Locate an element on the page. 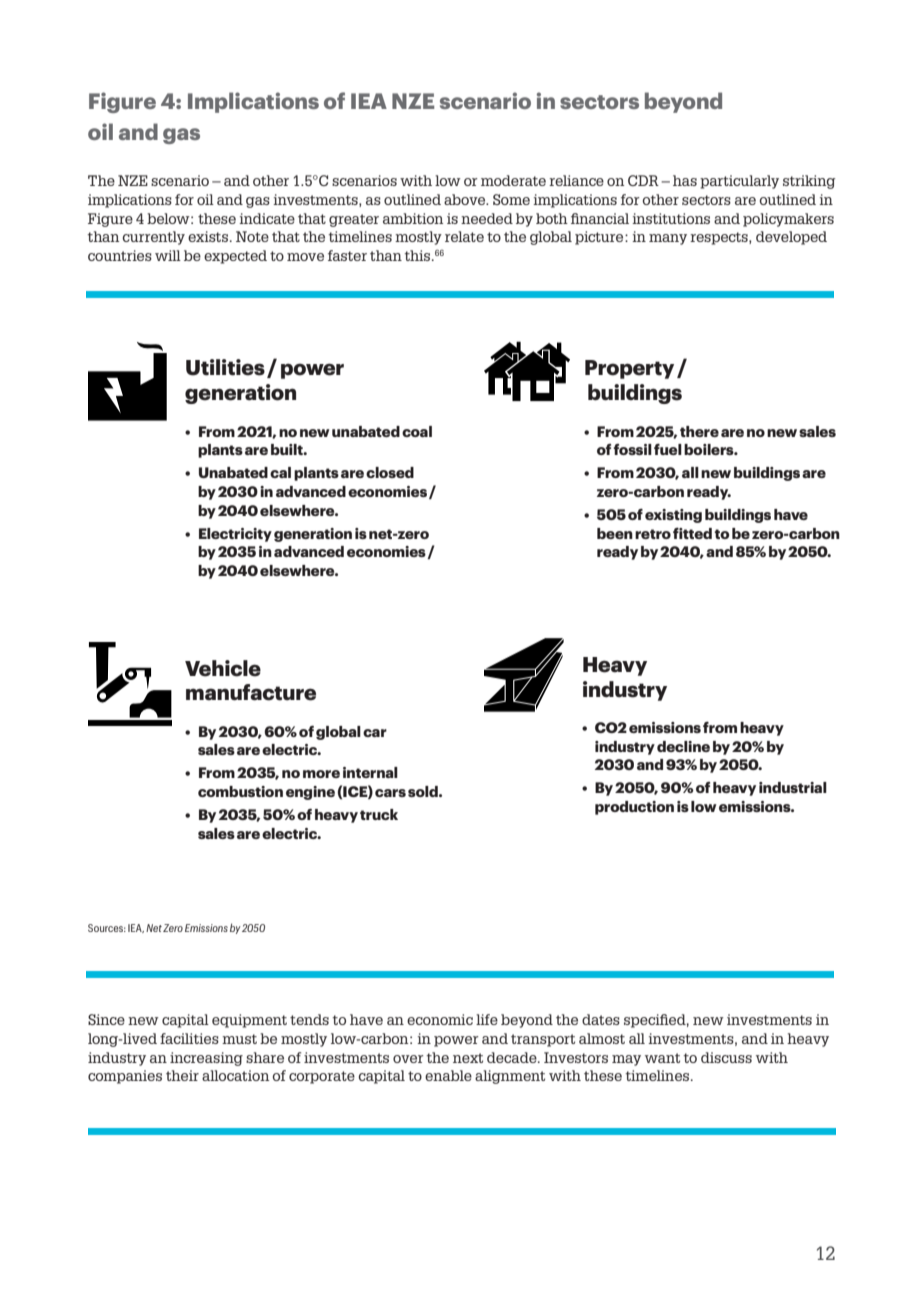  cars is located at coordinates (390, 793).
